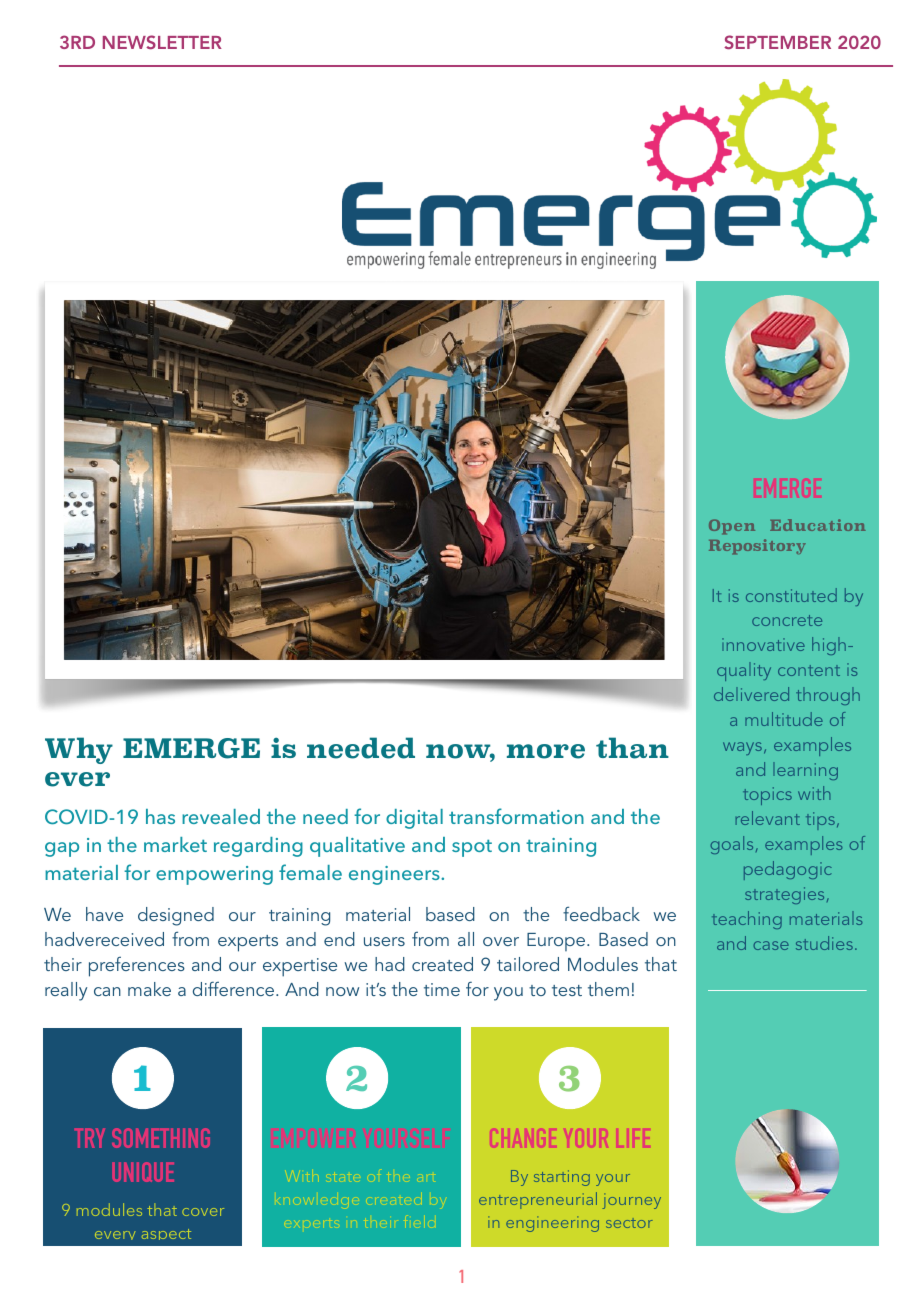 The height and width of the image is (1308, 924). I want to click on NEWSLETTER, so click(162, 42).
